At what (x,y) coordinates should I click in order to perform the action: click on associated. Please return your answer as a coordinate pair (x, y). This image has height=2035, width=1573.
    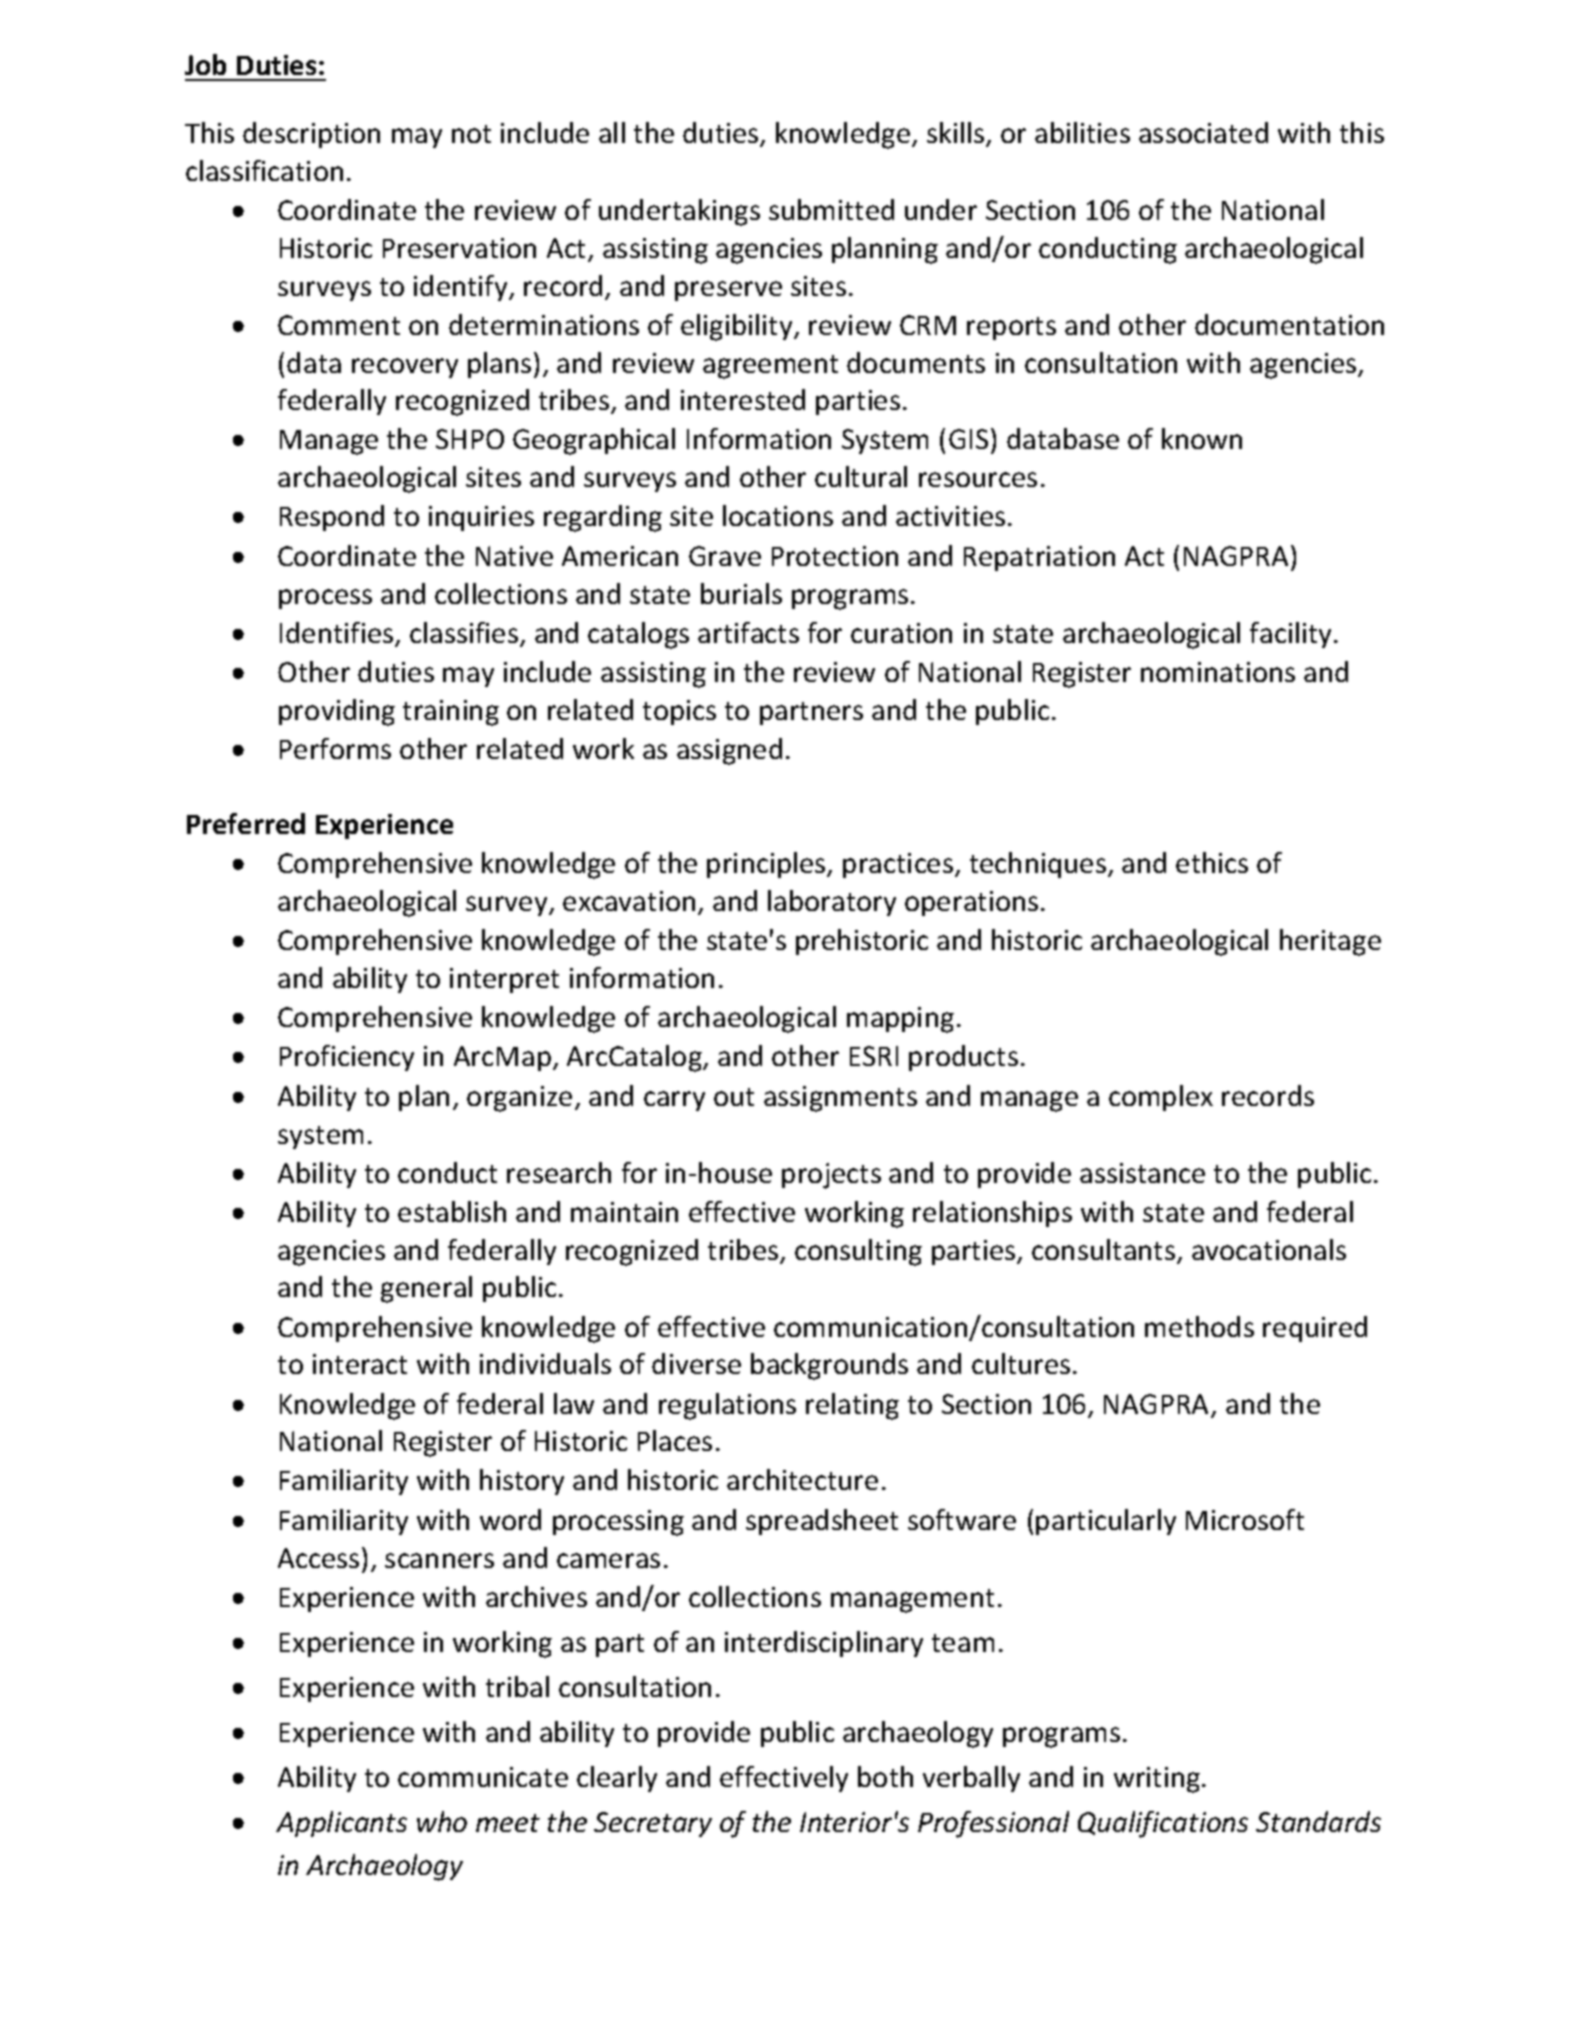
    Looking at the image, I should click on (1203, 132).
